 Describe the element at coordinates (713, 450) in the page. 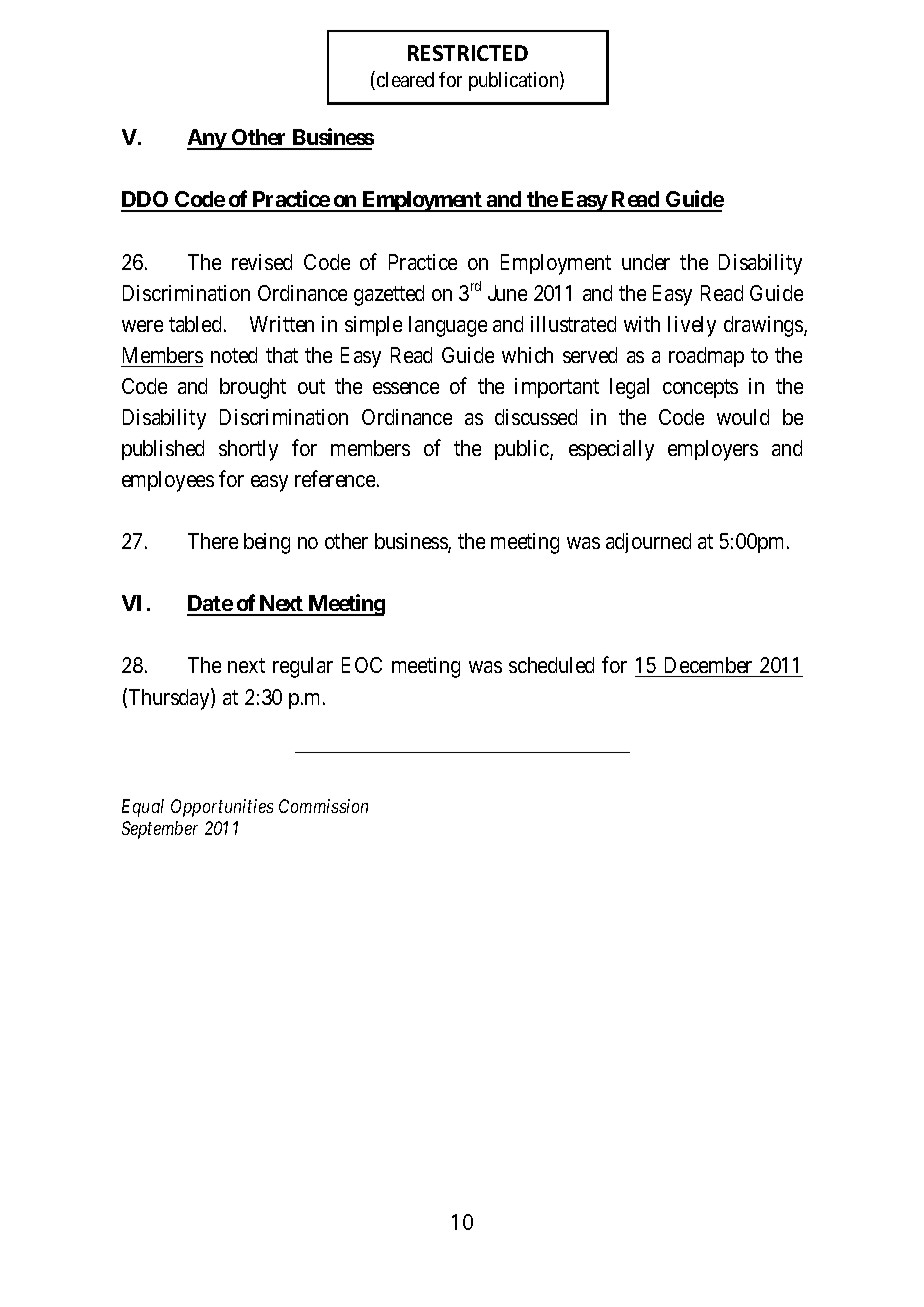

I see `employers` at that location.
